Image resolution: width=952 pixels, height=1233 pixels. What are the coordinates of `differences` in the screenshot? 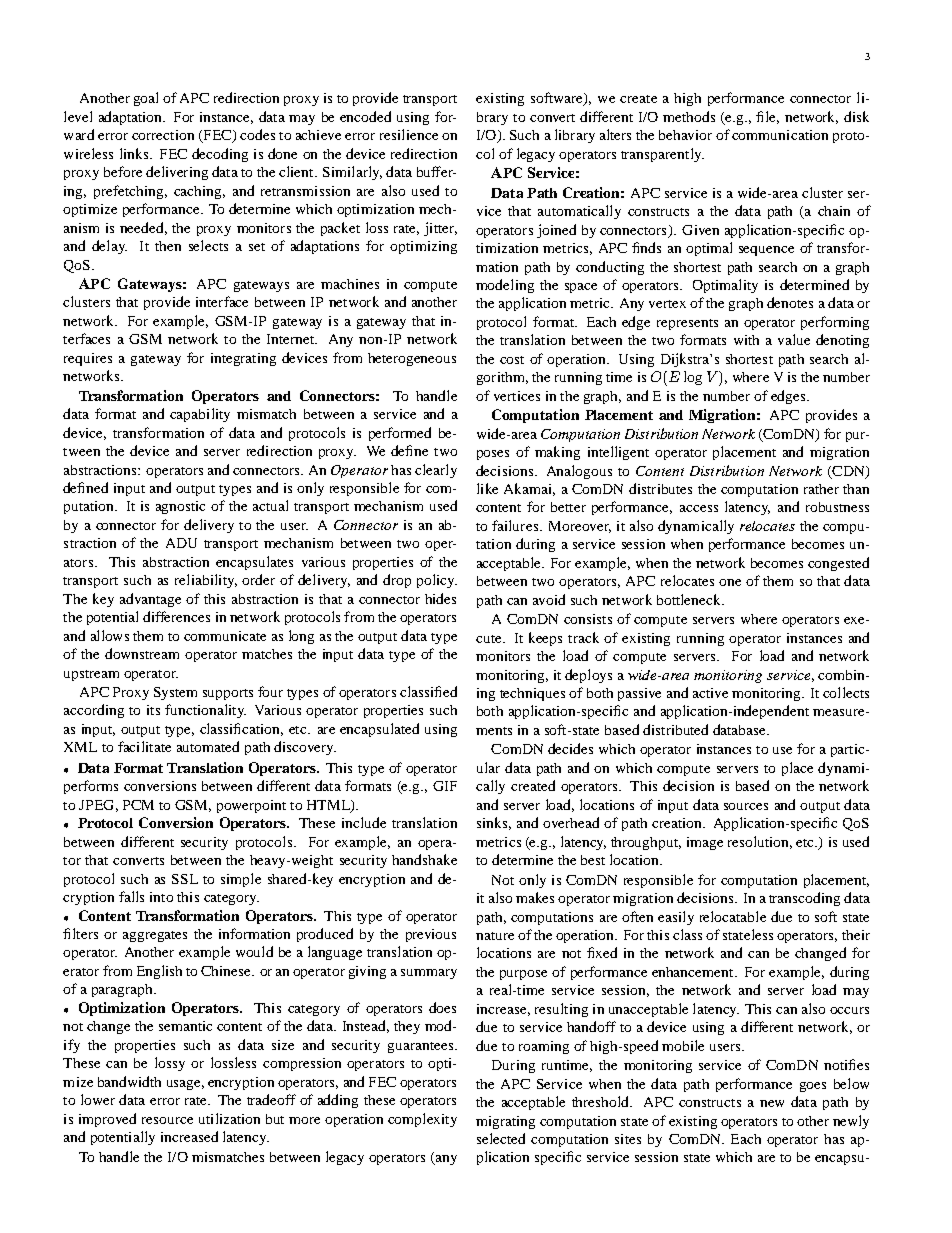 It's located at (176, 616).
